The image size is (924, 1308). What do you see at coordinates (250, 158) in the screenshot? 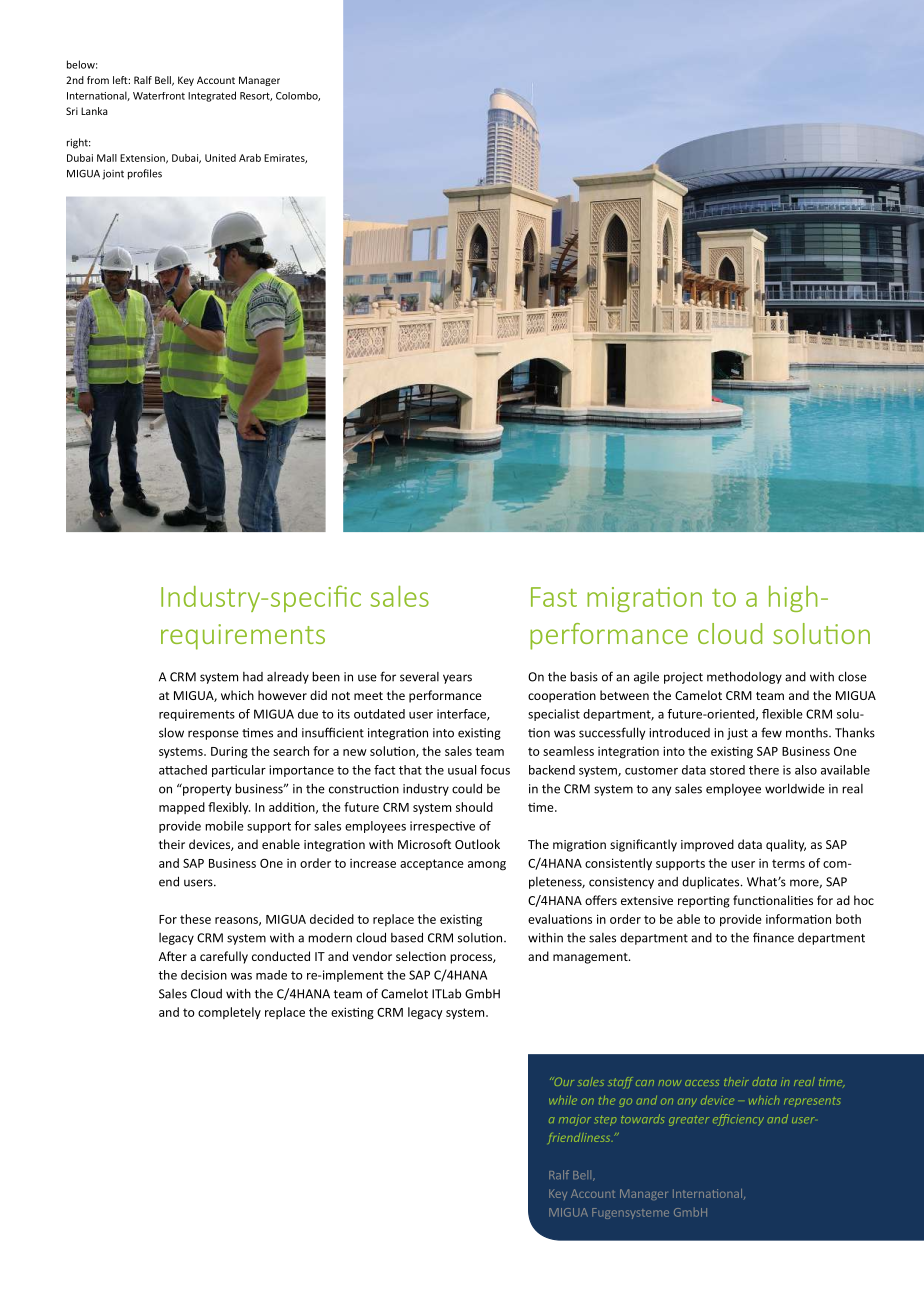
I see `Arab` at bounding box center [250, 158].
